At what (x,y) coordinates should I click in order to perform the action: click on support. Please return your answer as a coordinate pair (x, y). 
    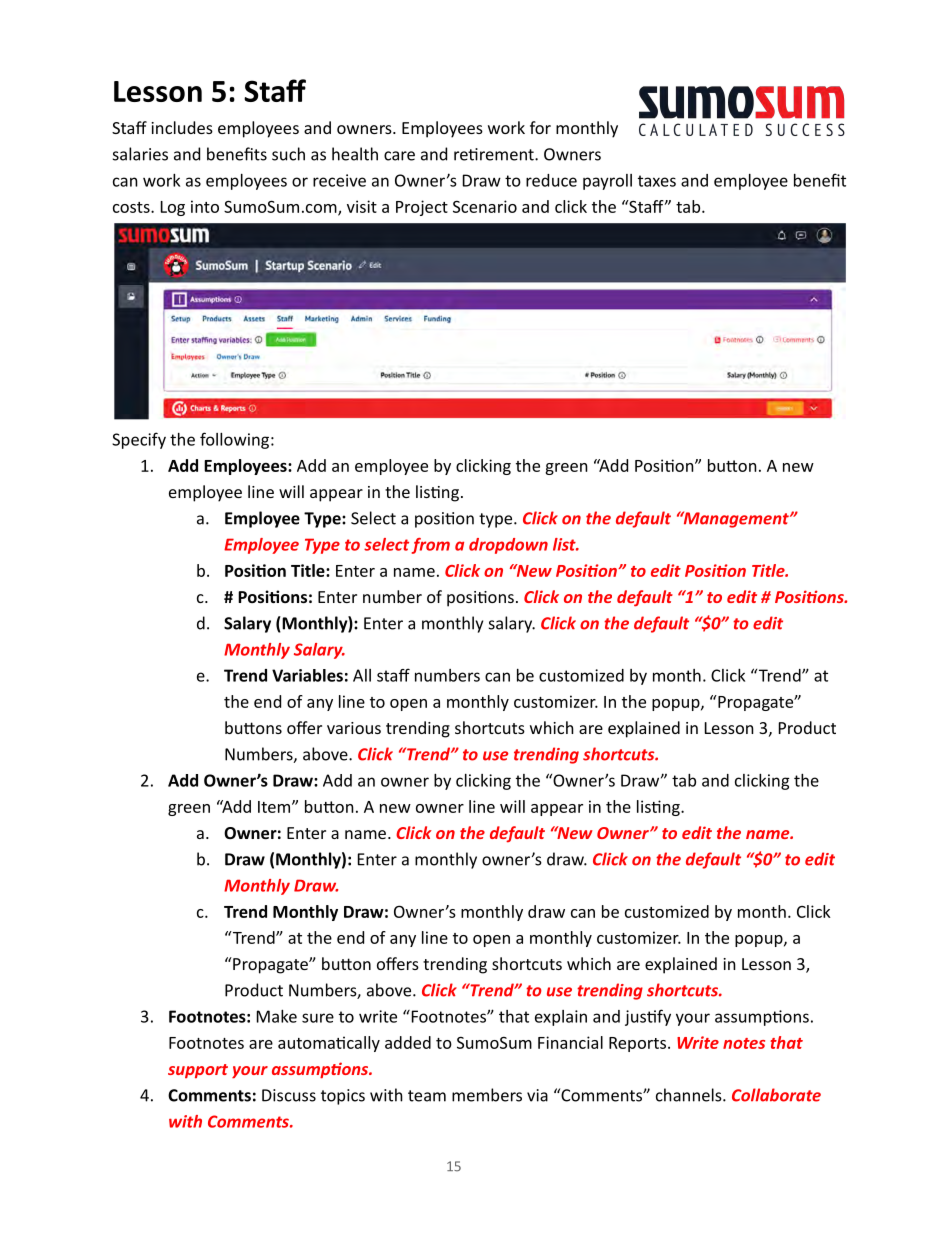
    Looking at the image, I should click on (198, 1071).
